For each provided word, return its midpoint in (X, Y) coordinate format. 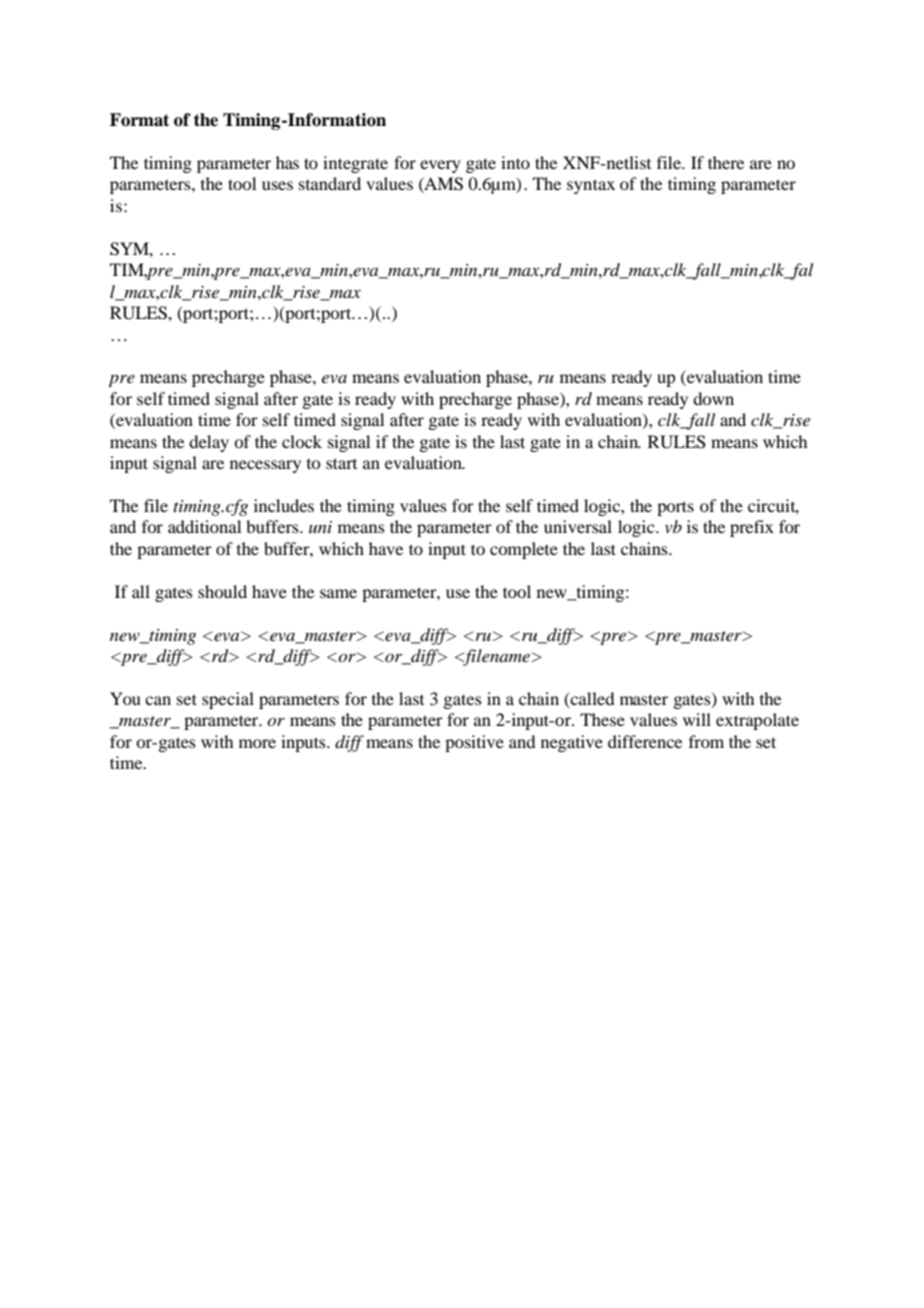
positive (474, 743)
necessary (265, 466)
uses (277, 185)
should (222, 591)
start (341, 463)
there (726, 162)
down (713, 398)
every (440, 166)
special (228, 700)
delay (209, 443)
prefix (752, 528)
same (338, 593)
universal (578, 526)
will (697, 719)
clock (302, 441)
